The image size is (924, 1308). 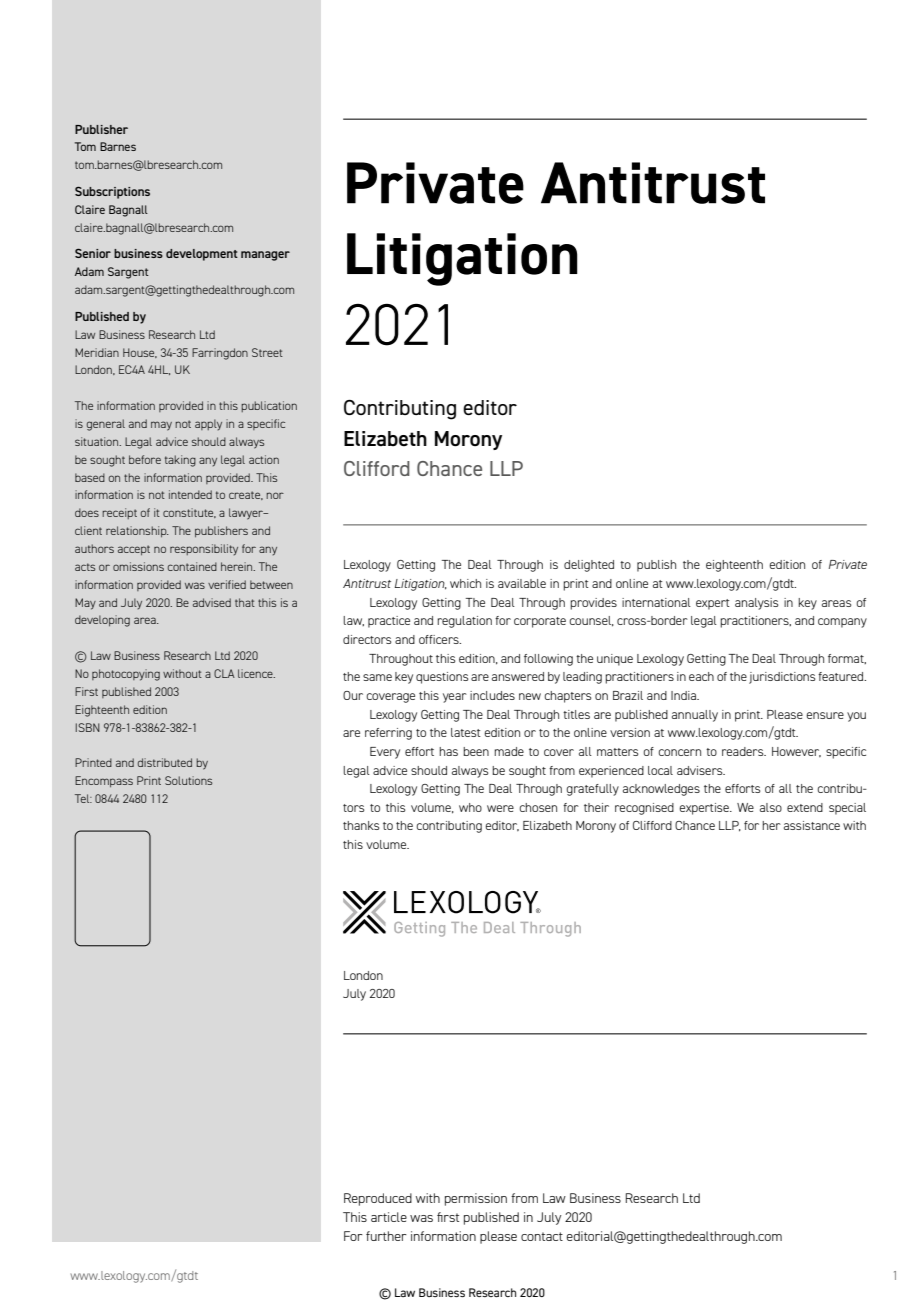 What do you see at coordinates (466, 732) in the page?
I see `latest` at bounding box center [466, 732].
